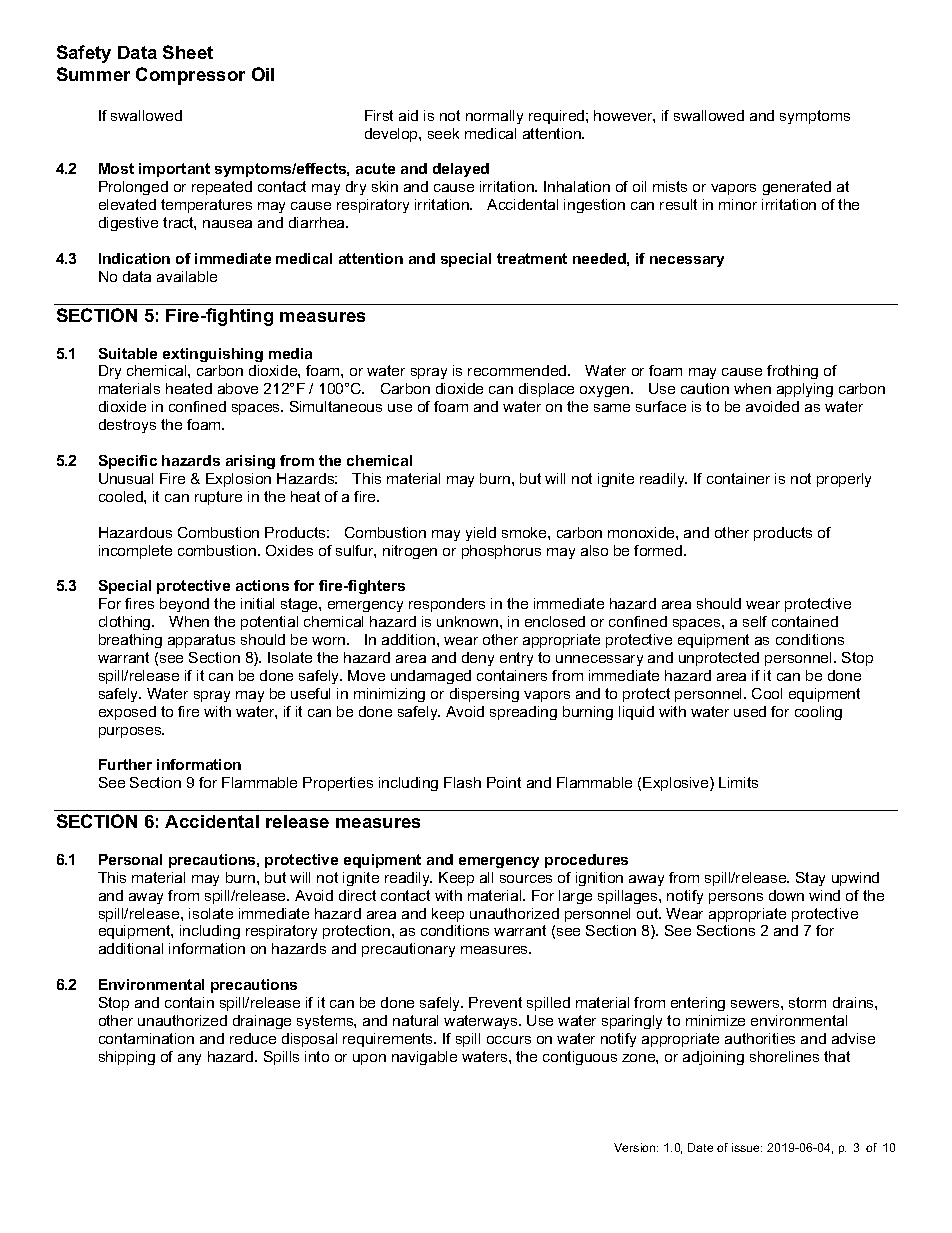 The image size is (952, 1233). I want to click on however, so click(624, 116).
